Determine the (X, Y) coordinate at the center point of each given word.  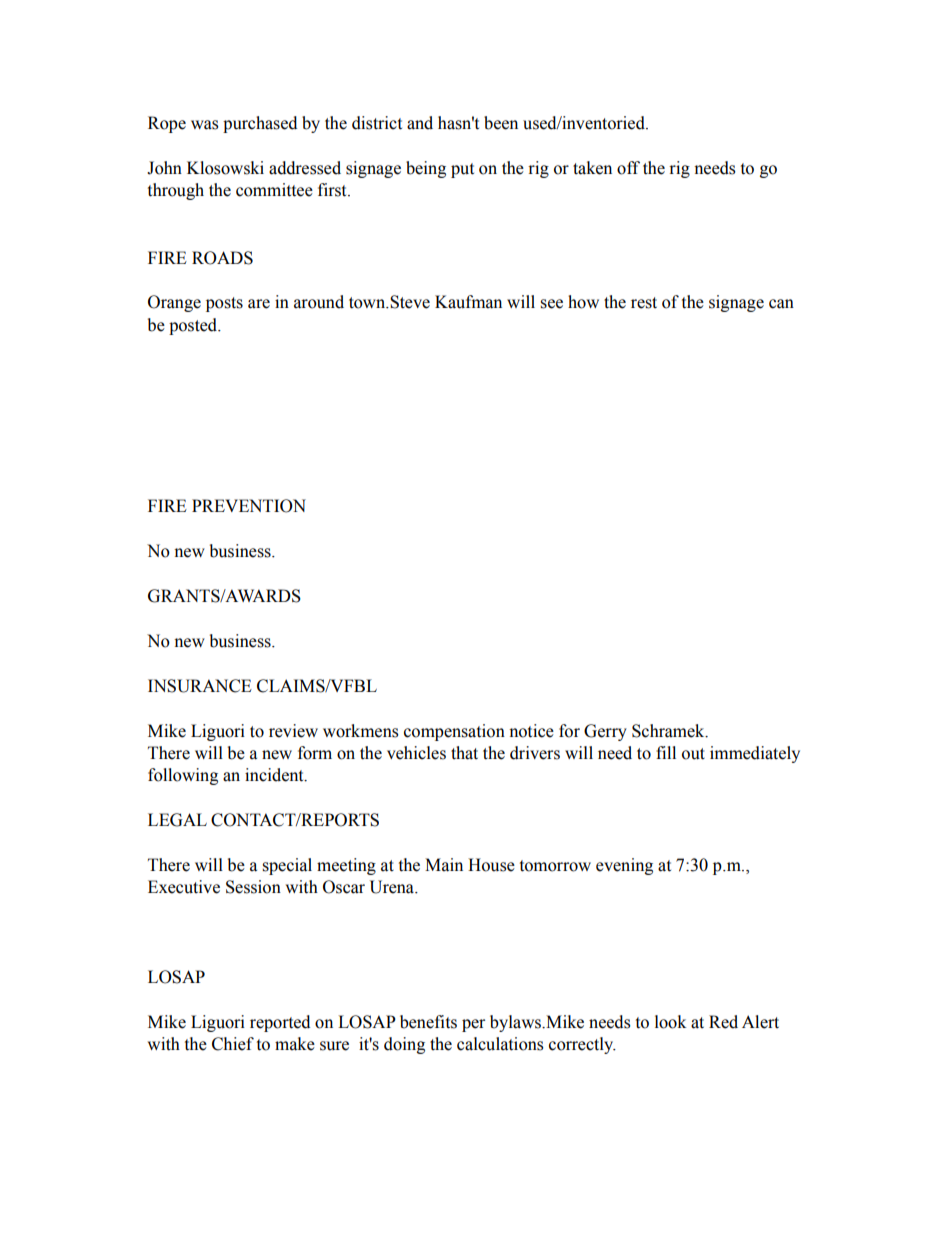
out (693, 754)
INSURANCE (200, 686)
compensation (454, 732)
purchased (260, 124)
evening (624, 866)
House (491, 865)
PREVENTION (249, 506)
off (628, 168)
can (781, 304)
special (287, 866)
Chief (233, 1044)
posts (224, 304)
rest (644, 303)
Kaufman (468, 302)
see (551, 304)
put (462, 170)
